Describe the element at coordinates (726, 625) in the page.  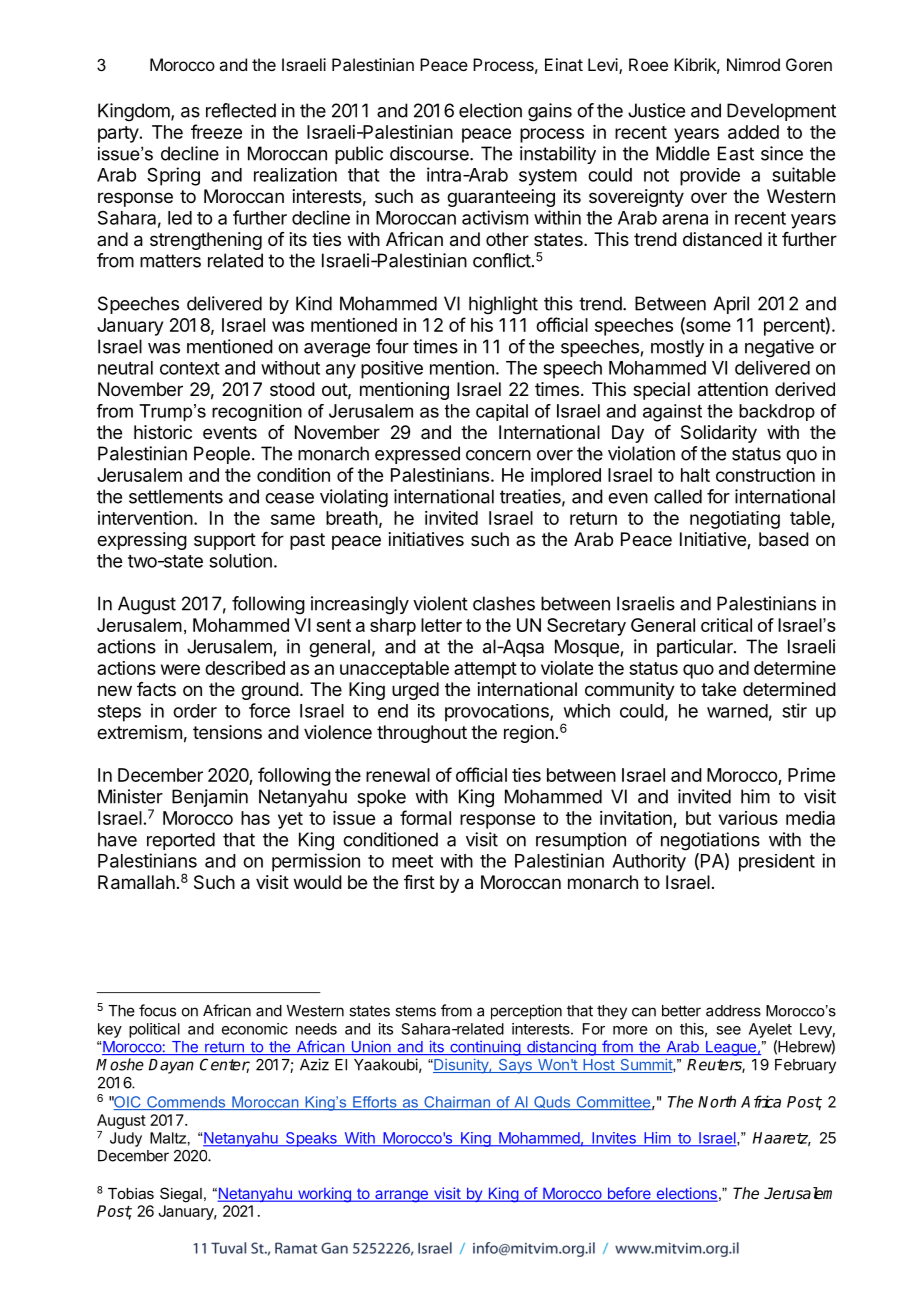
I see `critical` at that location.
